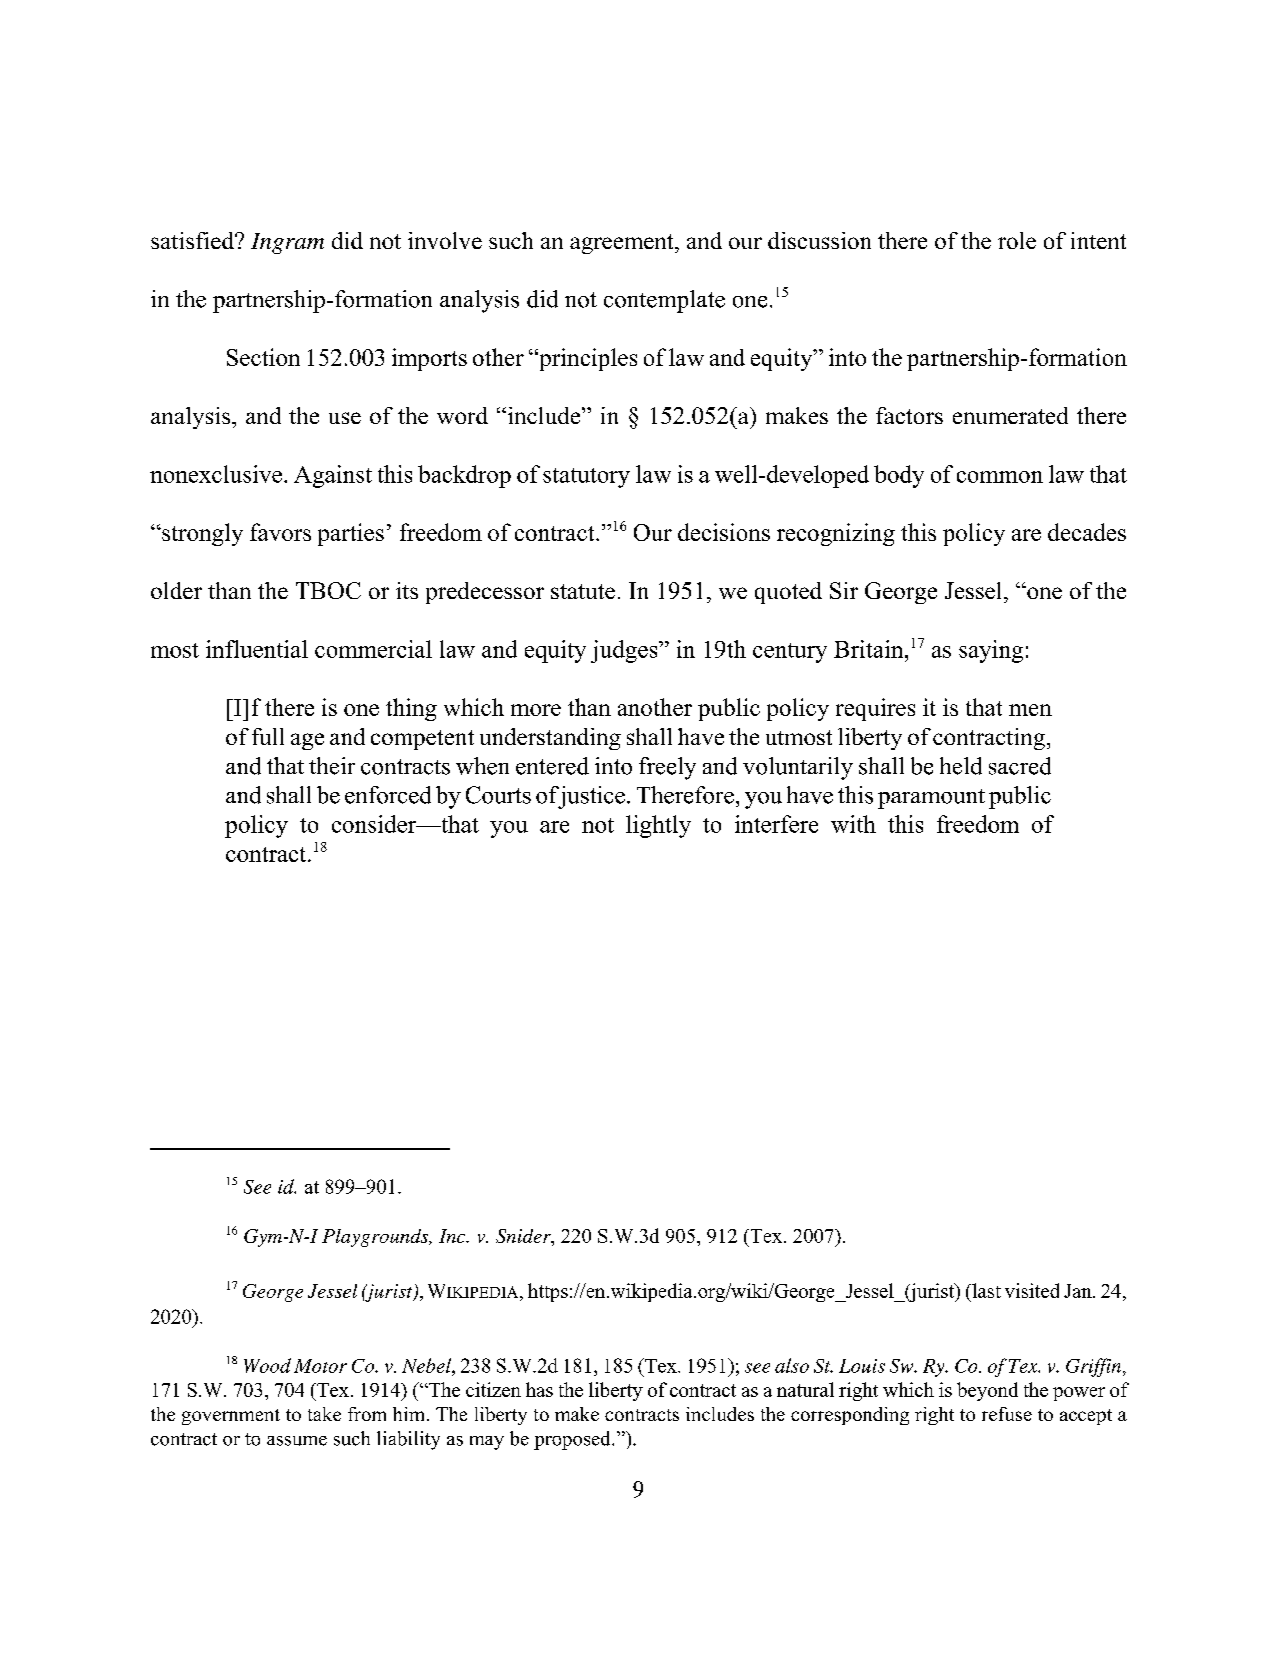 The height and width of the screenshot is (1653, 1277). Describe the element at coordinates (985, 1290) in the screenshot. I see `last` at that location.
